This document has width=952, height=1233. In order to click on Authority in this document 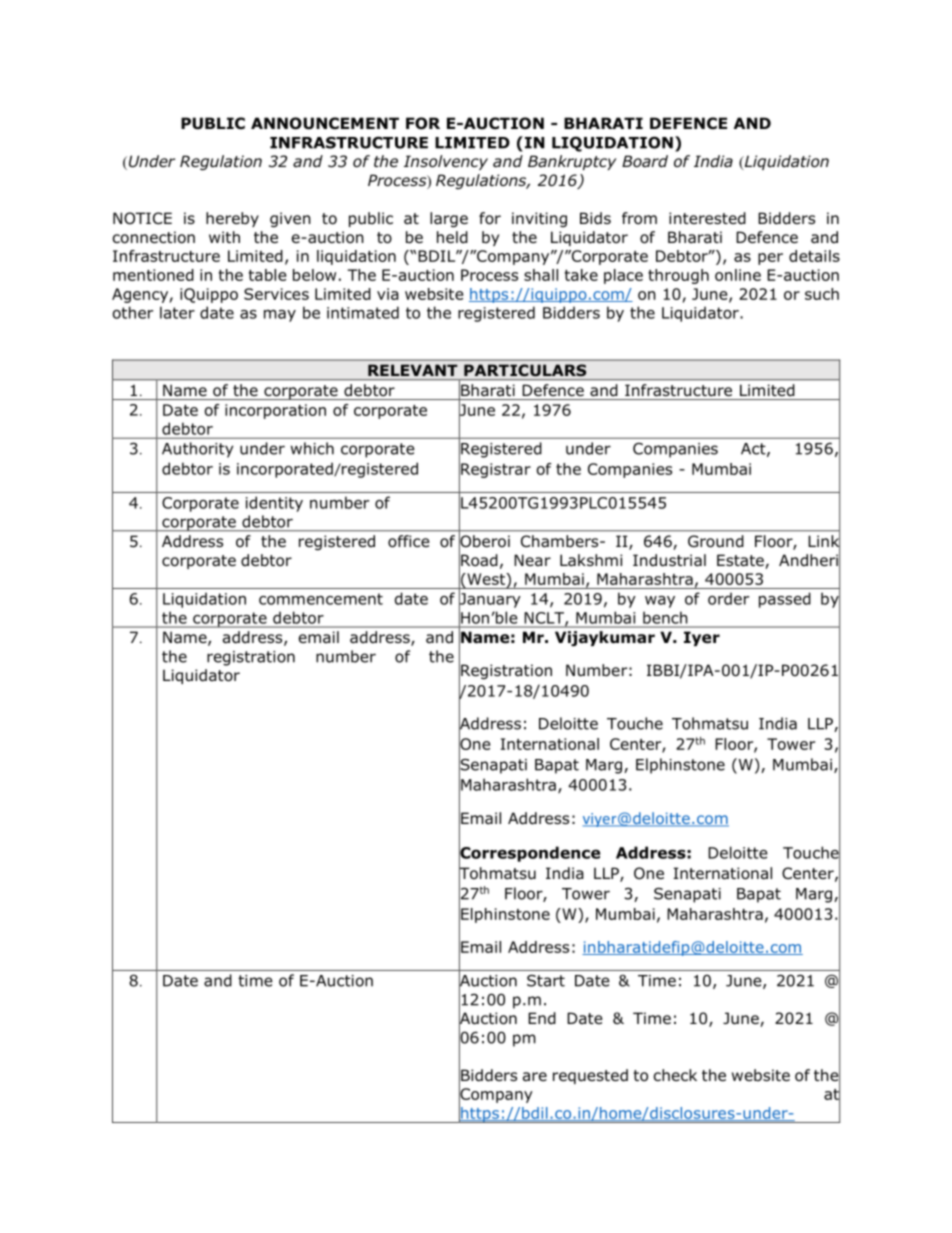, I will do `click(197, 450)`.
